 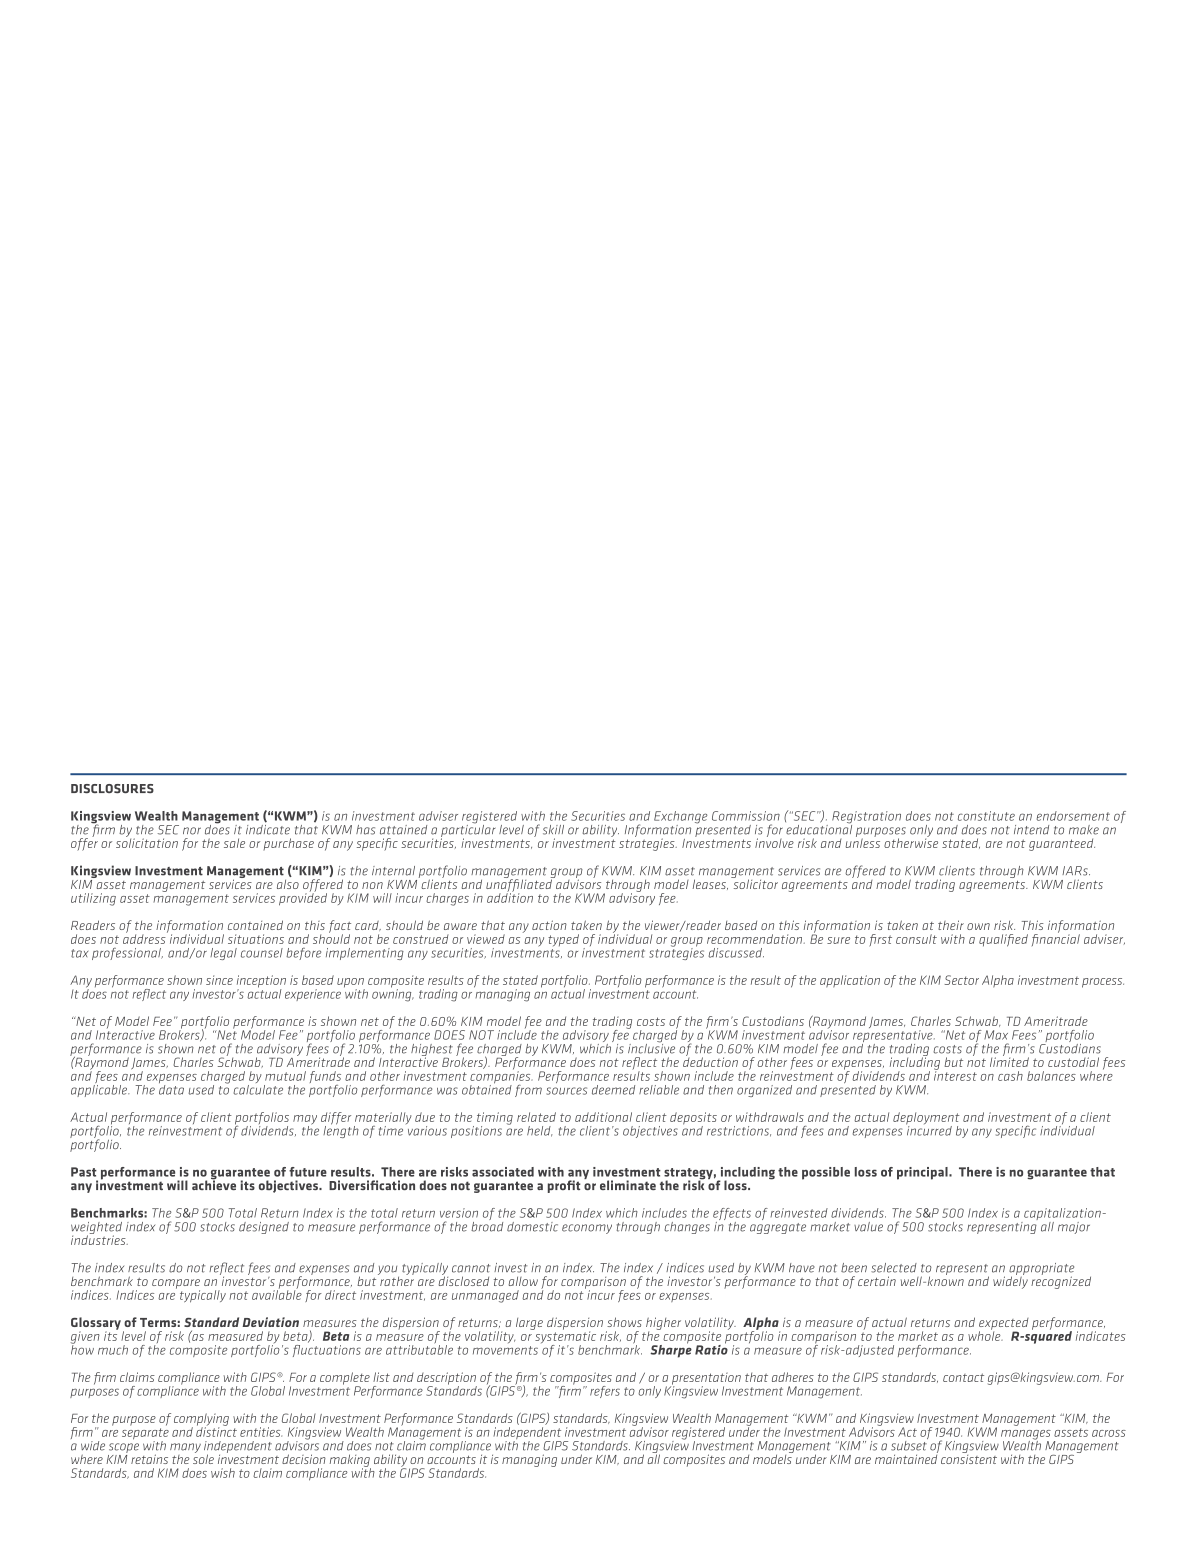 What do you see at coordinates (1031, 830) in the image?
I see `intend` at bounding box center [1031, 830].
